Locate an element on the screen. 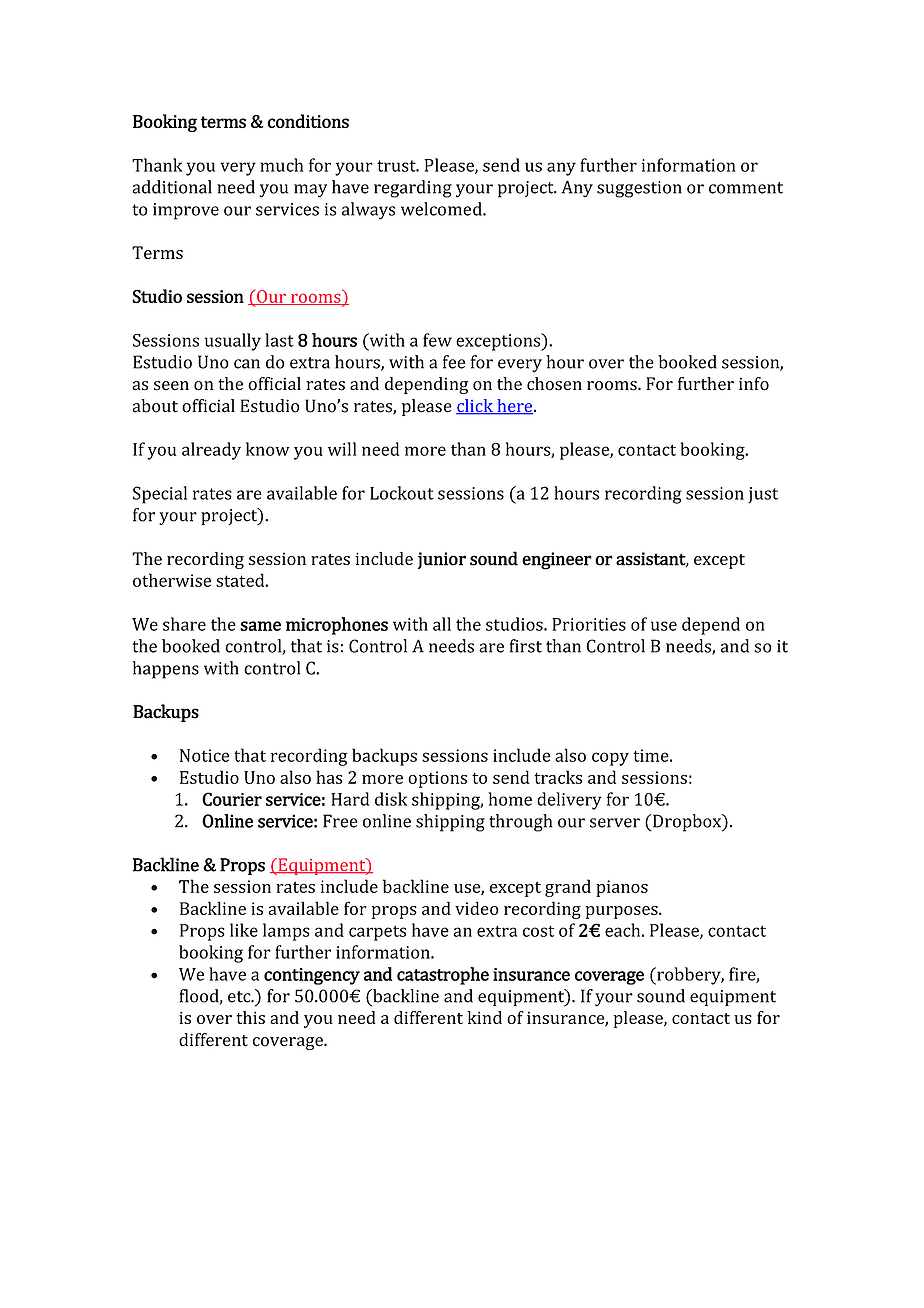 The width and height of the screenshot is (924, 1308). much is located at coordinates (282, 165).
